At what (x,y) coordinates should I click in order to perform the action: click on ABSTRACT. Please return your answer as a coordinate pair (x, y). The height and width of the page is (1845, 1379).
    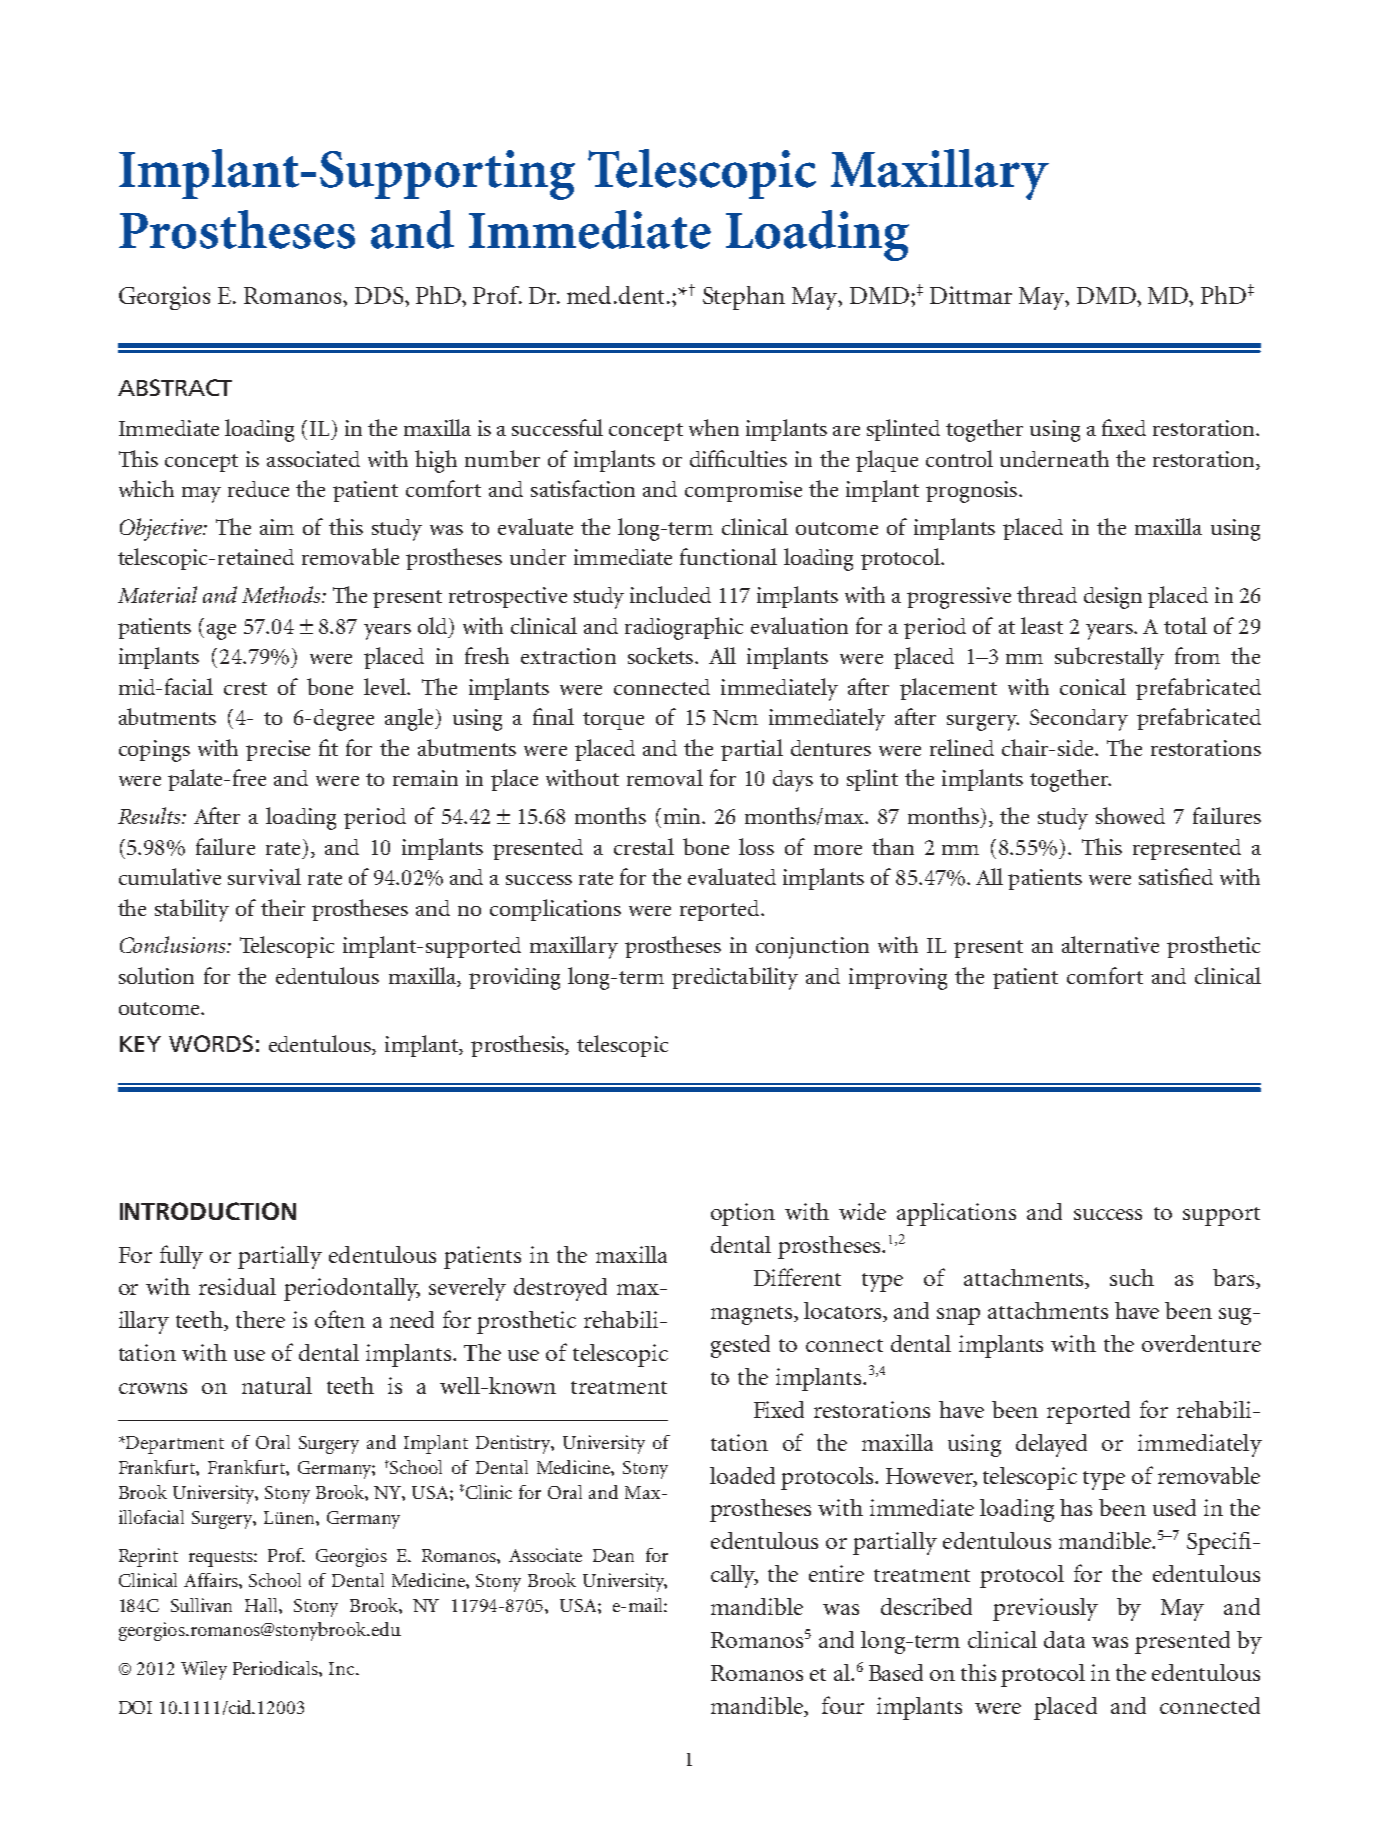
    Looking at the image, I should click on (175, 387).
